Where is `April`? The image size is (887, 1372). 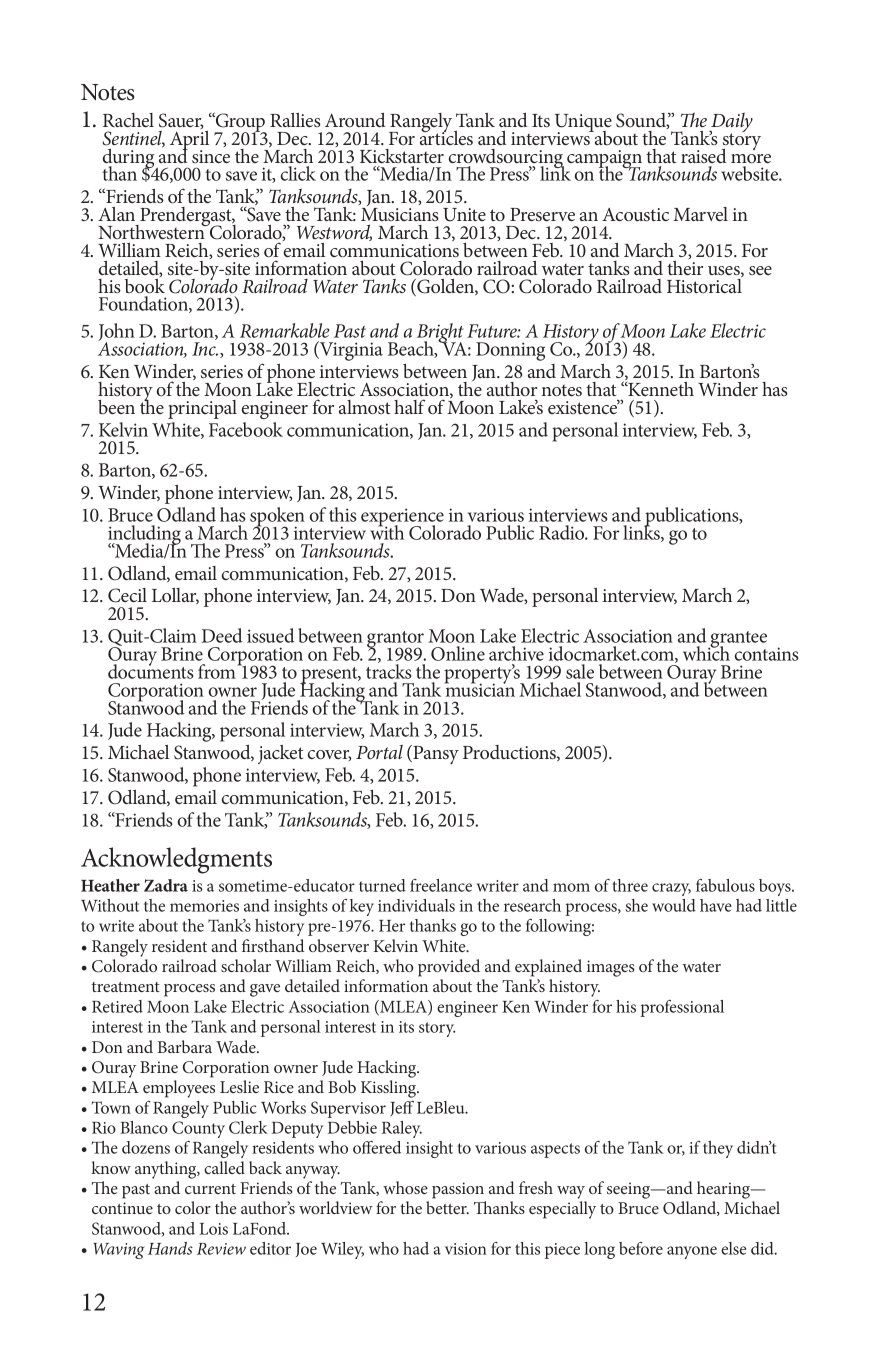 April is located at coordinates (189, 140).
